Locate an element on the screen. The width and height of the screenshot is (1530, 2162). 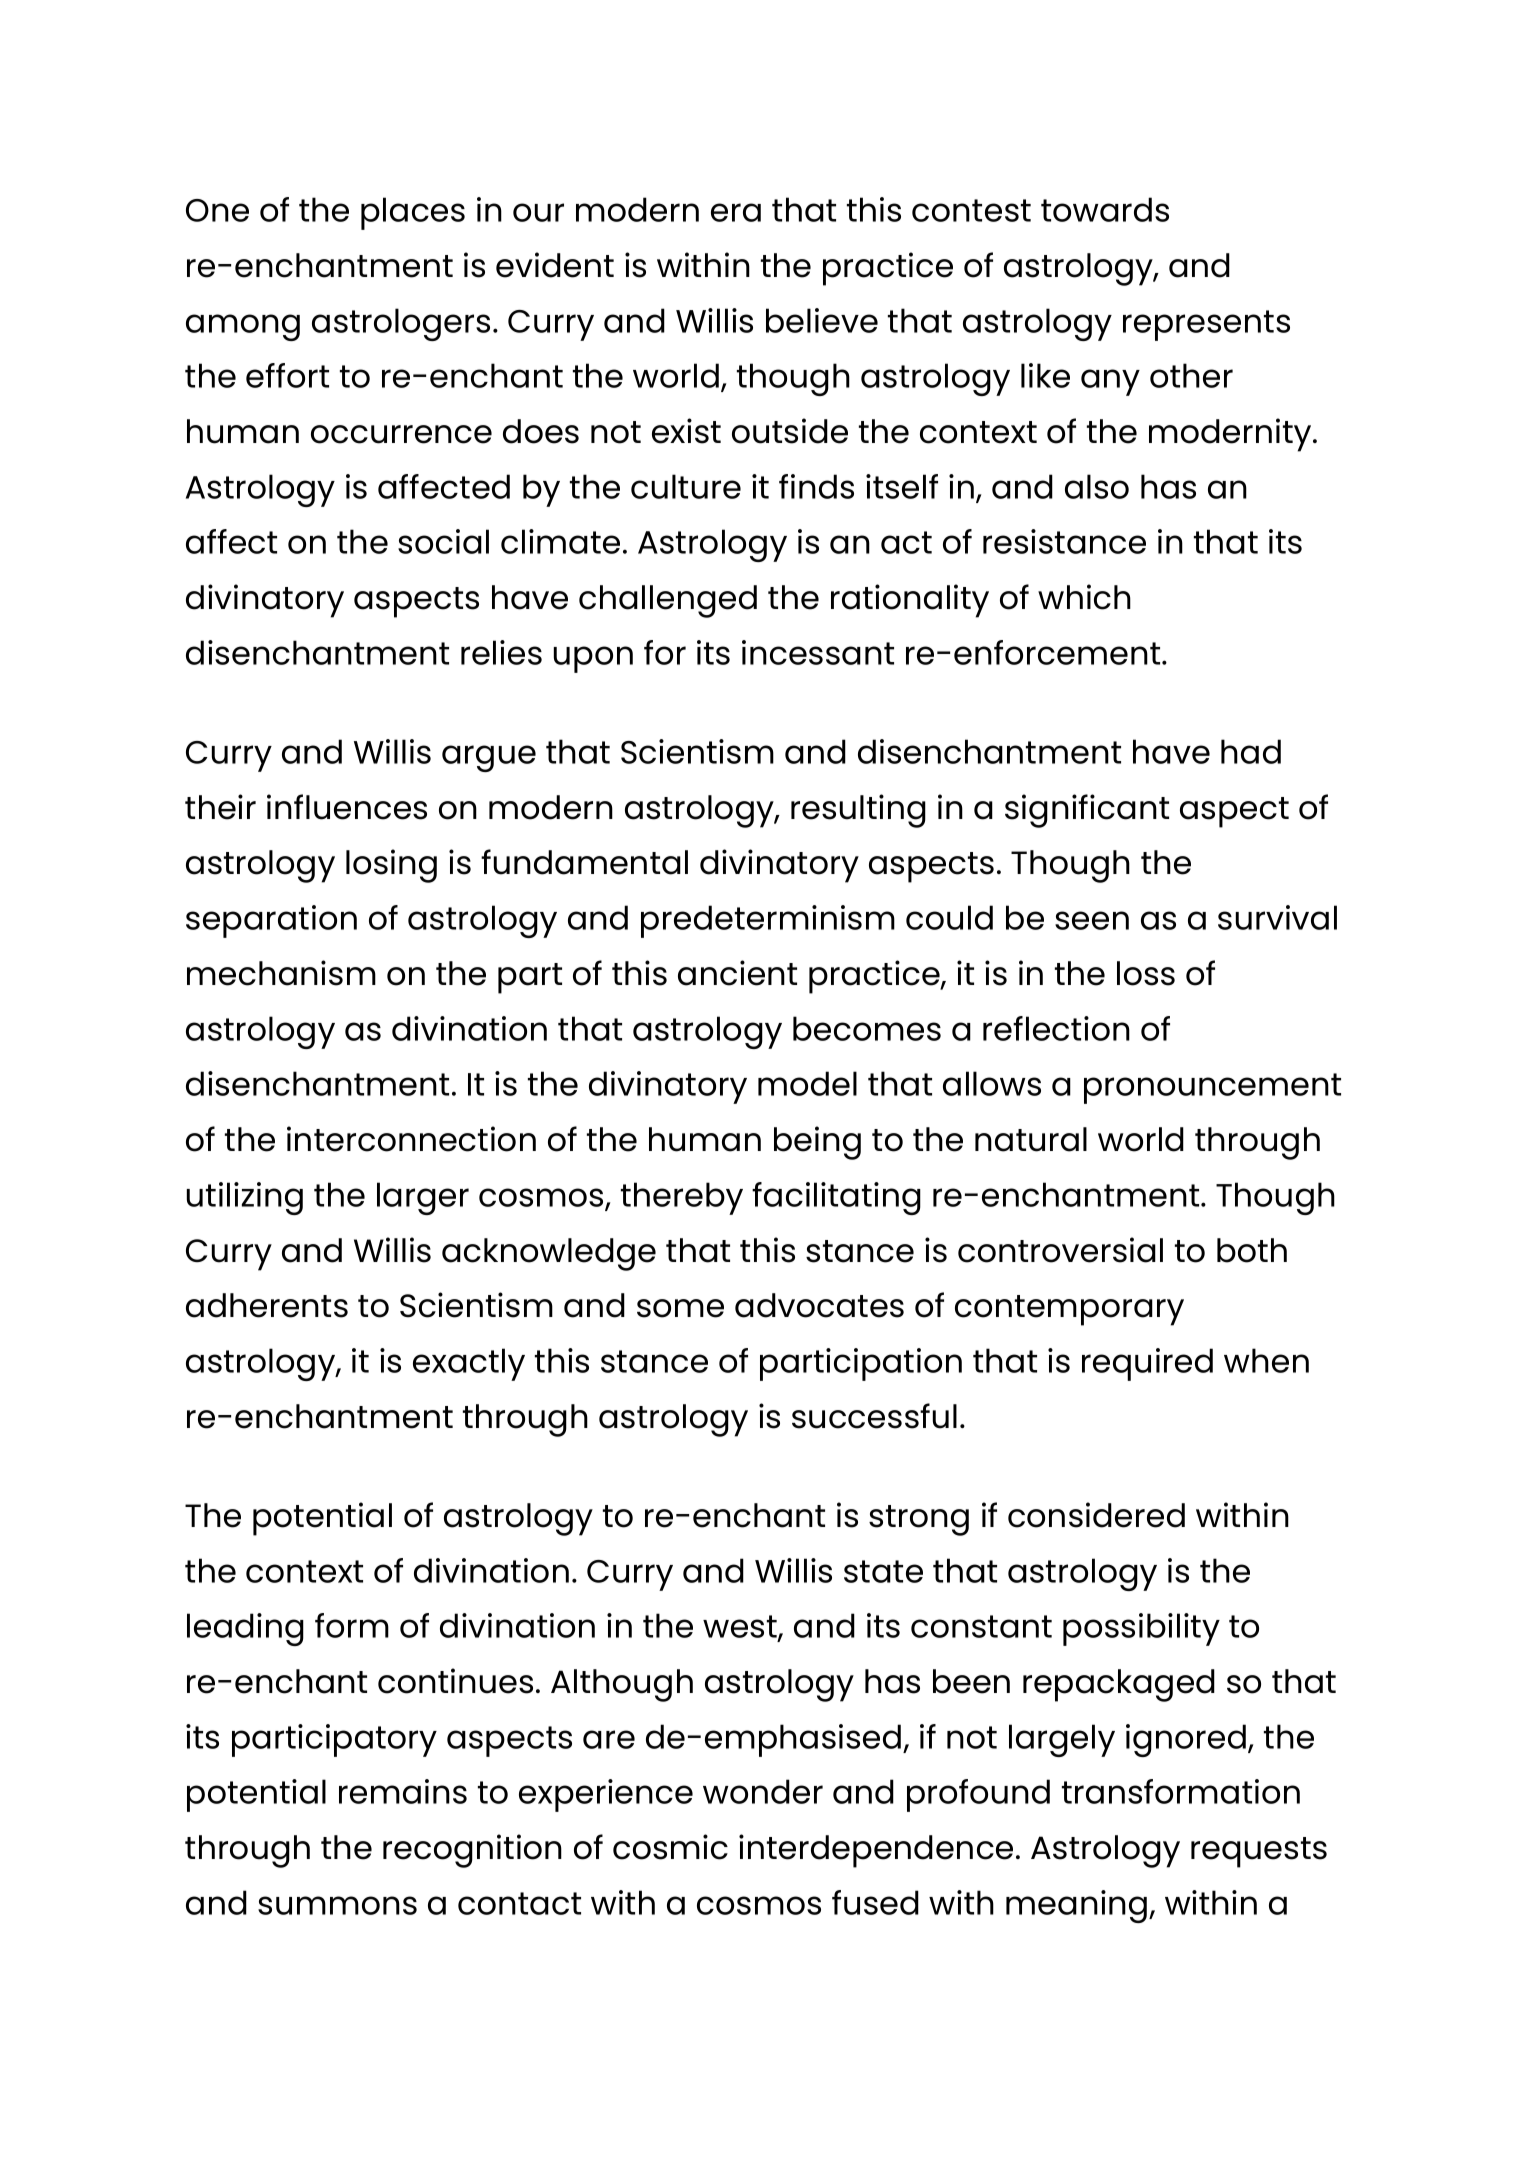
some is located at coordinates (680, 1308).
